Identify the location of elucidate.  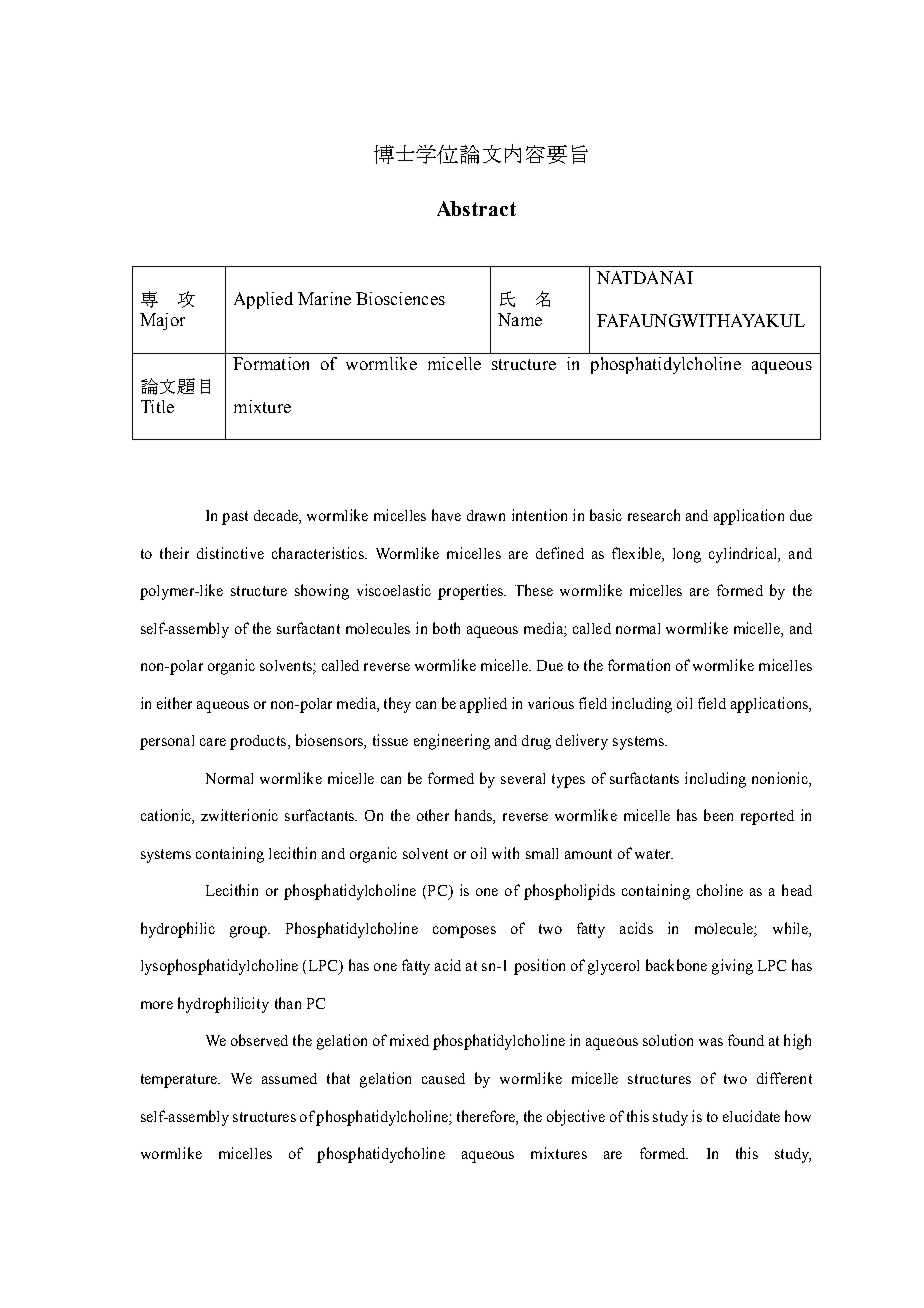
(751, 1116).
